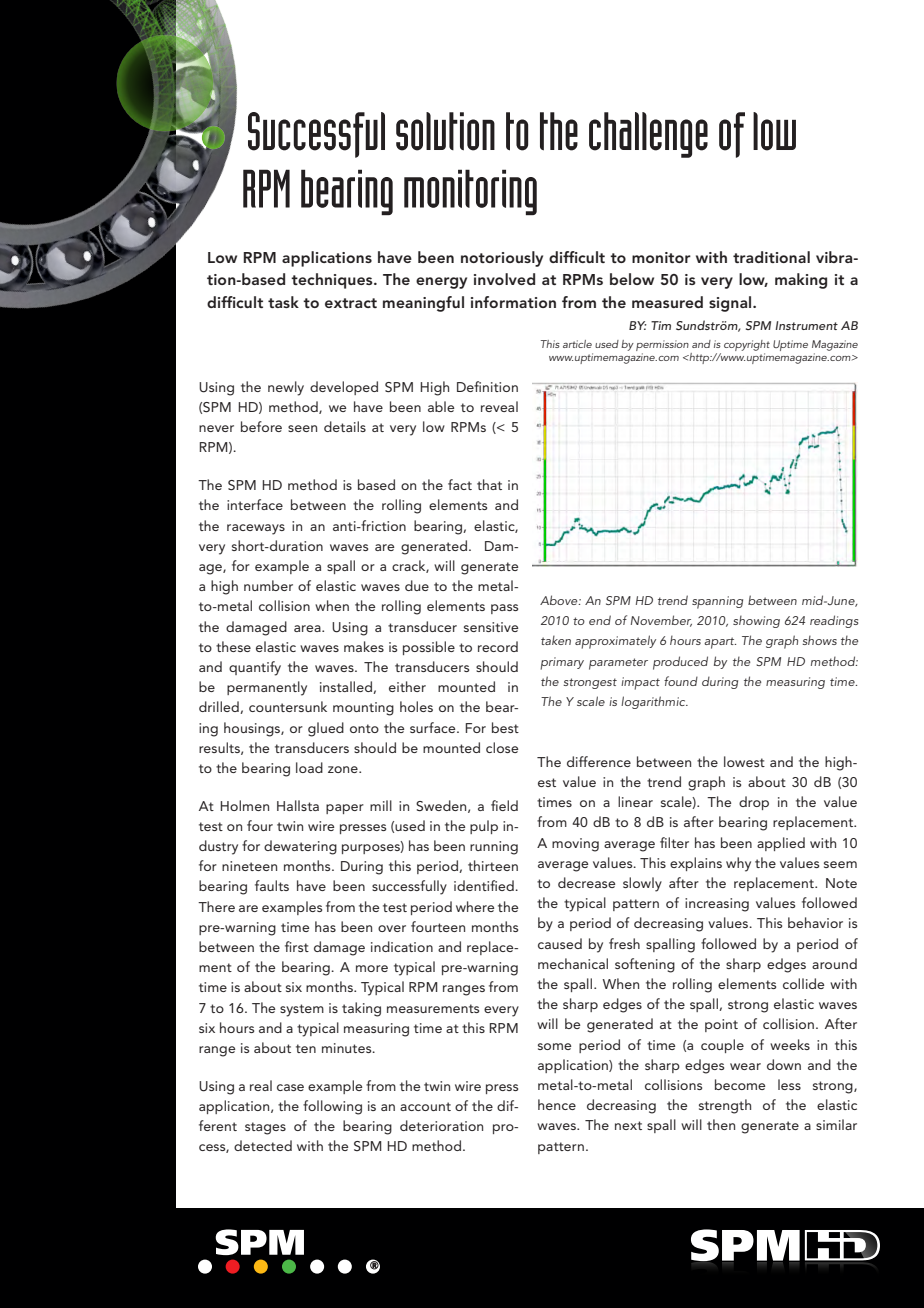  What do you see at coordinates (290, 1087) in the document?
I see `case` at bounding box center [290, 1087].
